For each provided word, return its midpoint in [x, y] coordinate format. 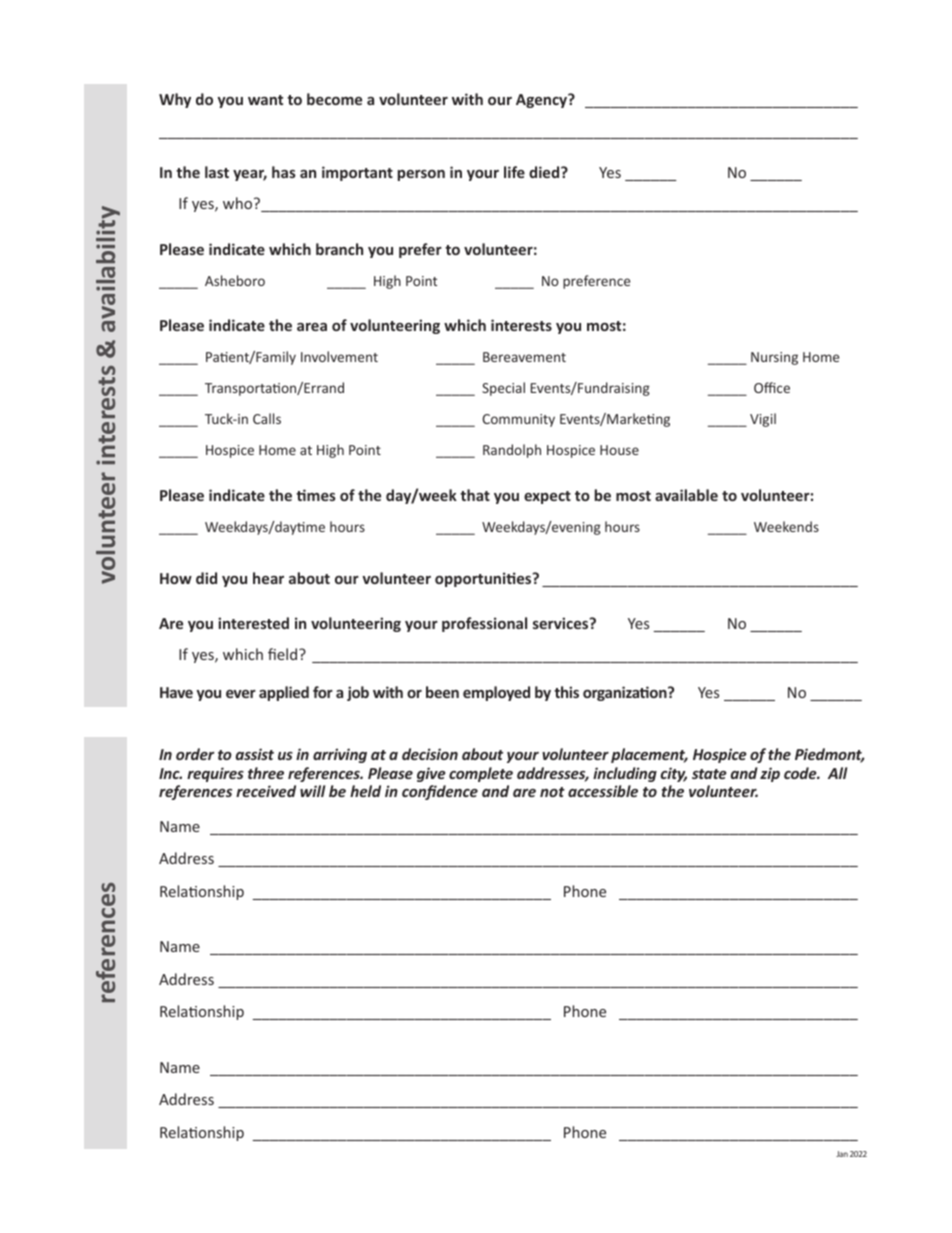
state [709, 774]
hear [268, 578]
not [552, 792]
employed [496, 693]
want [265, 100]
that [475, 495]
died [545, 172]
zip [770, 774]
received [266, 791]
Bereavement [524, 357]
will [312, 791]
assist [255, 754]
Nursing [774, 358]
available [686, 495]
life [514, 172]
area [312, 327]
